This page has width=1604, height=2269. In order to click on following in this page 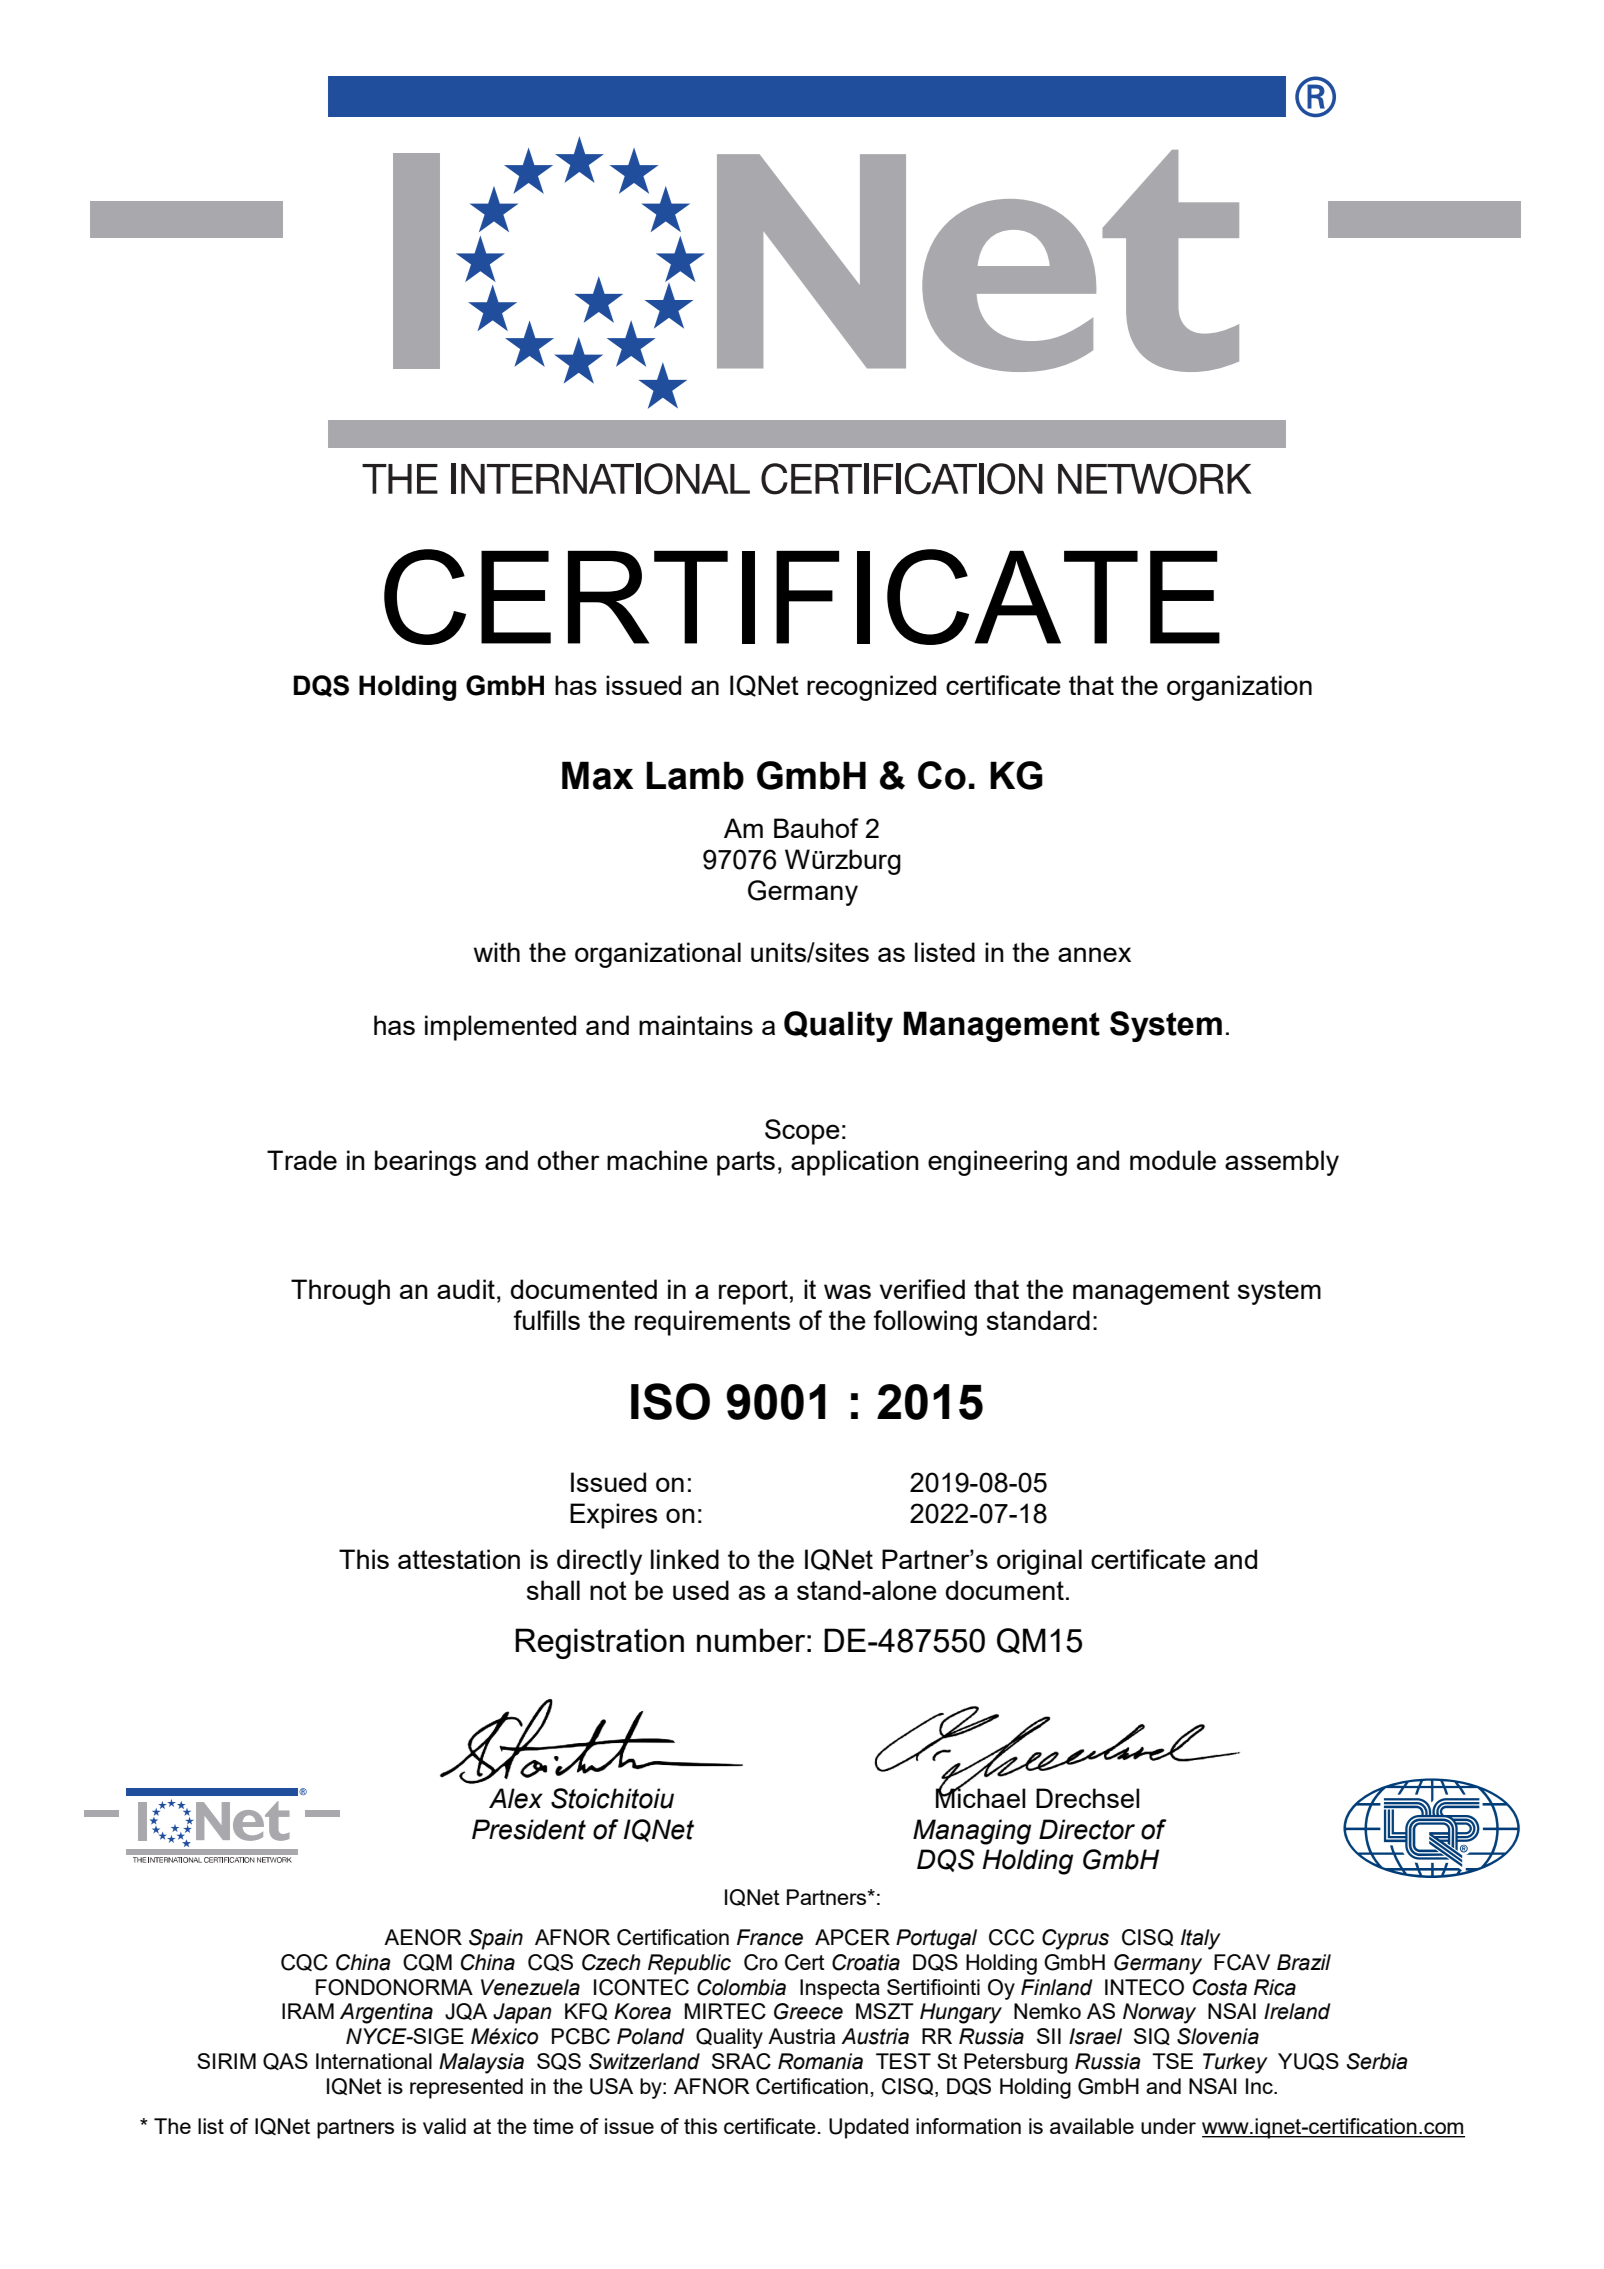, I will do `click(925, 1323)`.
